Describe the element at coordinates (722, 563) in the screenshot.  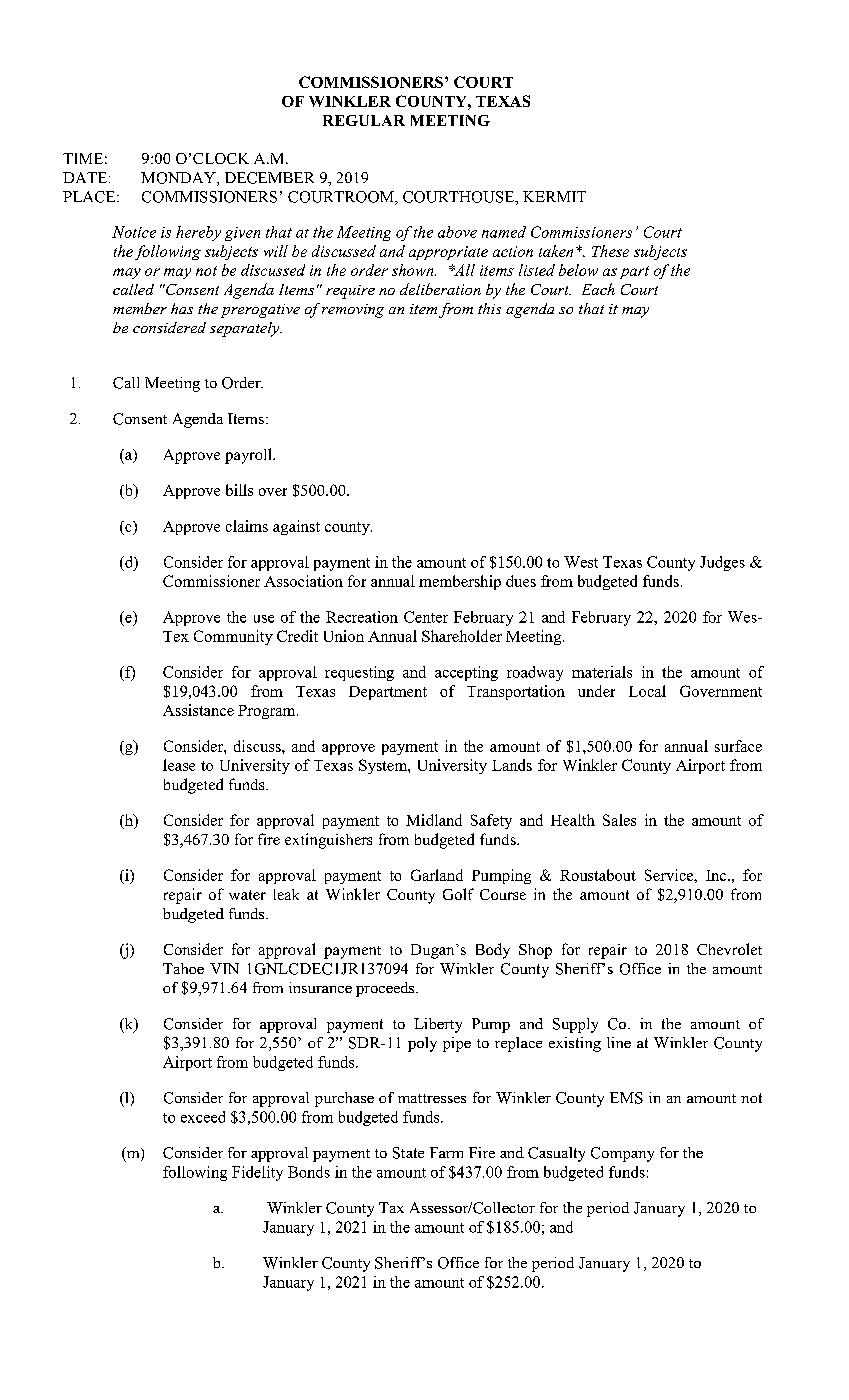
I see `Judges` at that location.
